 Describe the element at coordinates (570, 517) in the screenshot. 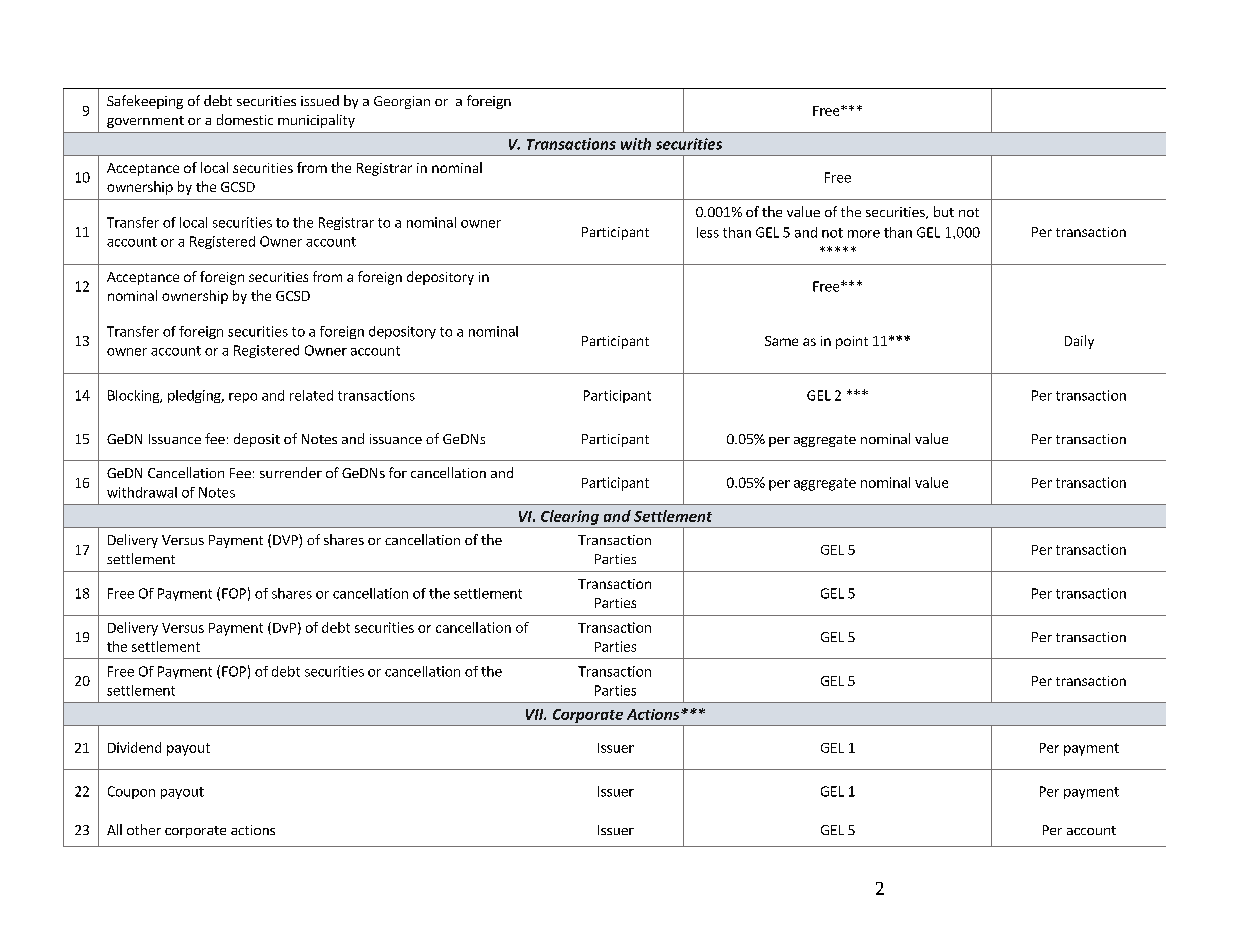

I see `Clearing` at that location.
